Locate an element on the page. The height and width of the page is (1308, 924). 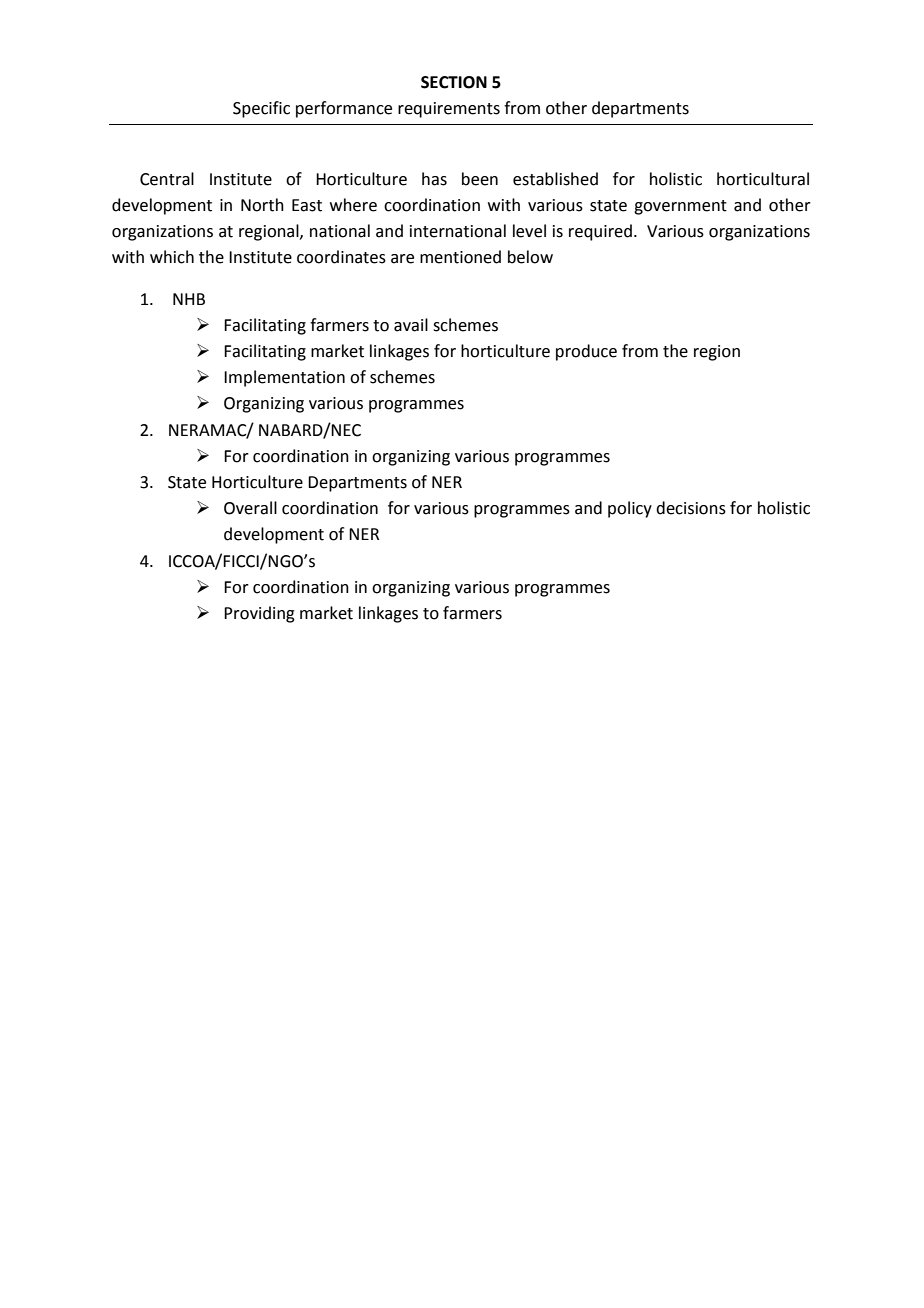
Overall is located at coordinates (250, 508).
